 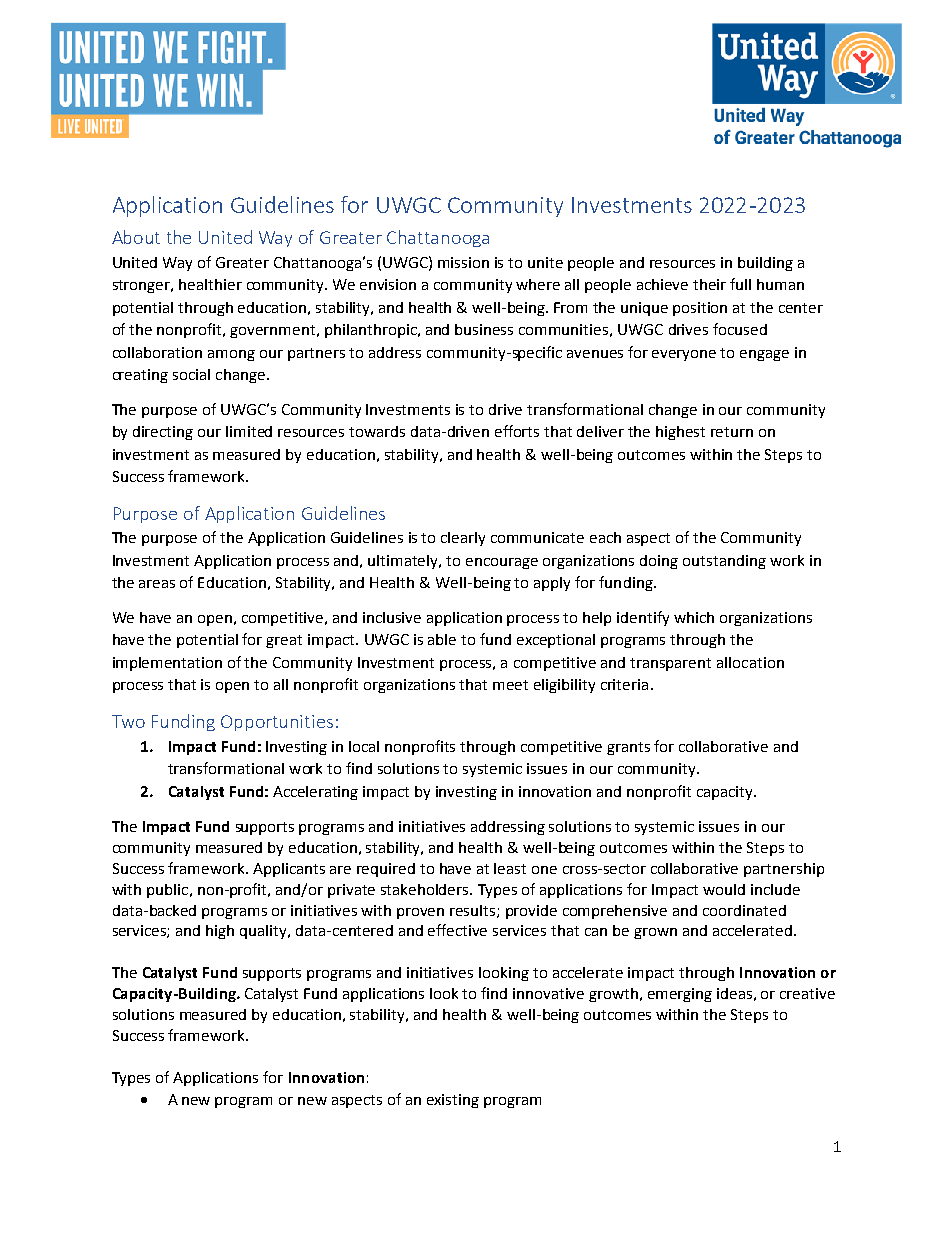 What do you see at coordinates (463, 539) in the image?
I see `clearly` at bounding box center [463, 539].
